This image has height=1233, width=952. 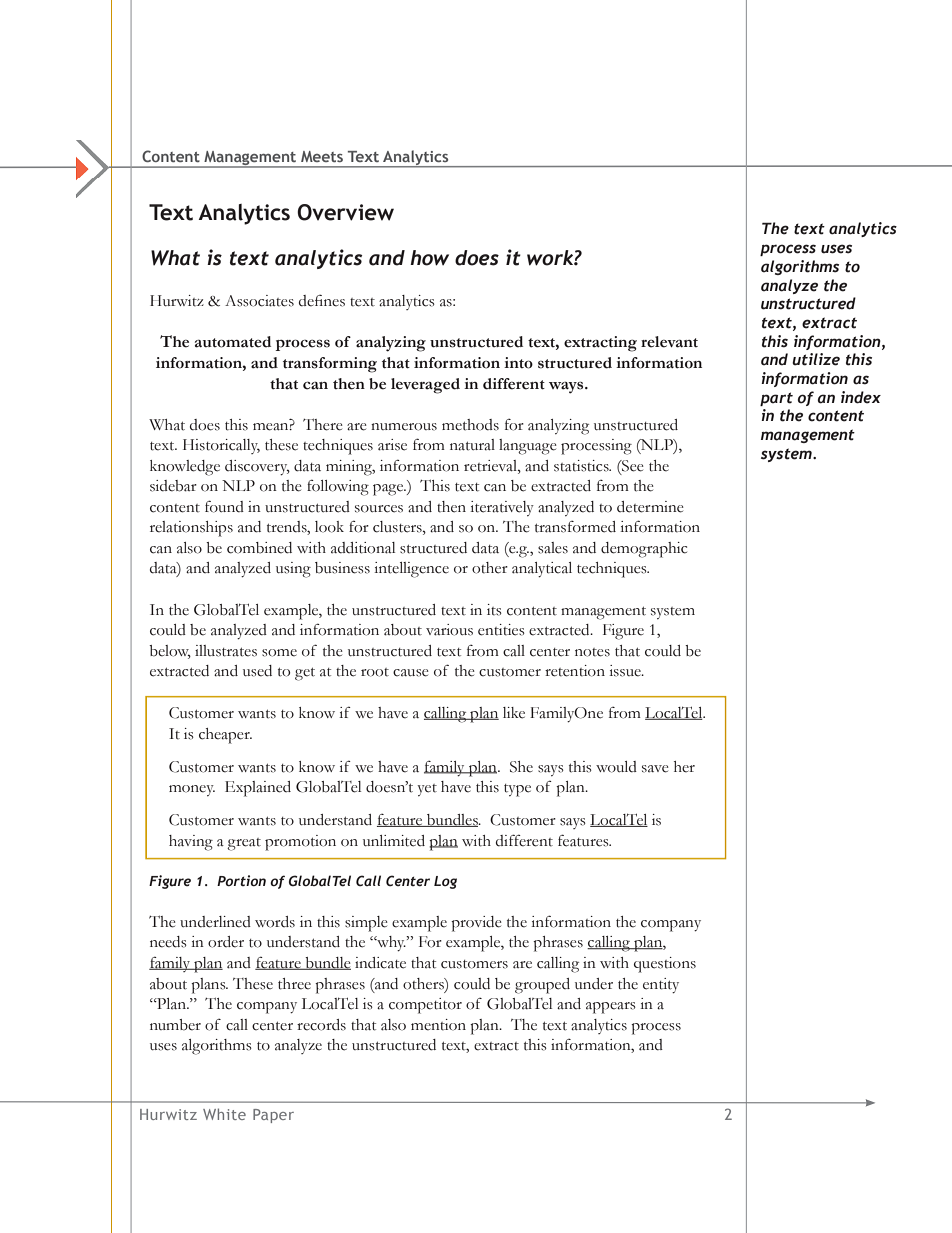 I want to click on Paper, so click(x=273, y=1116).
